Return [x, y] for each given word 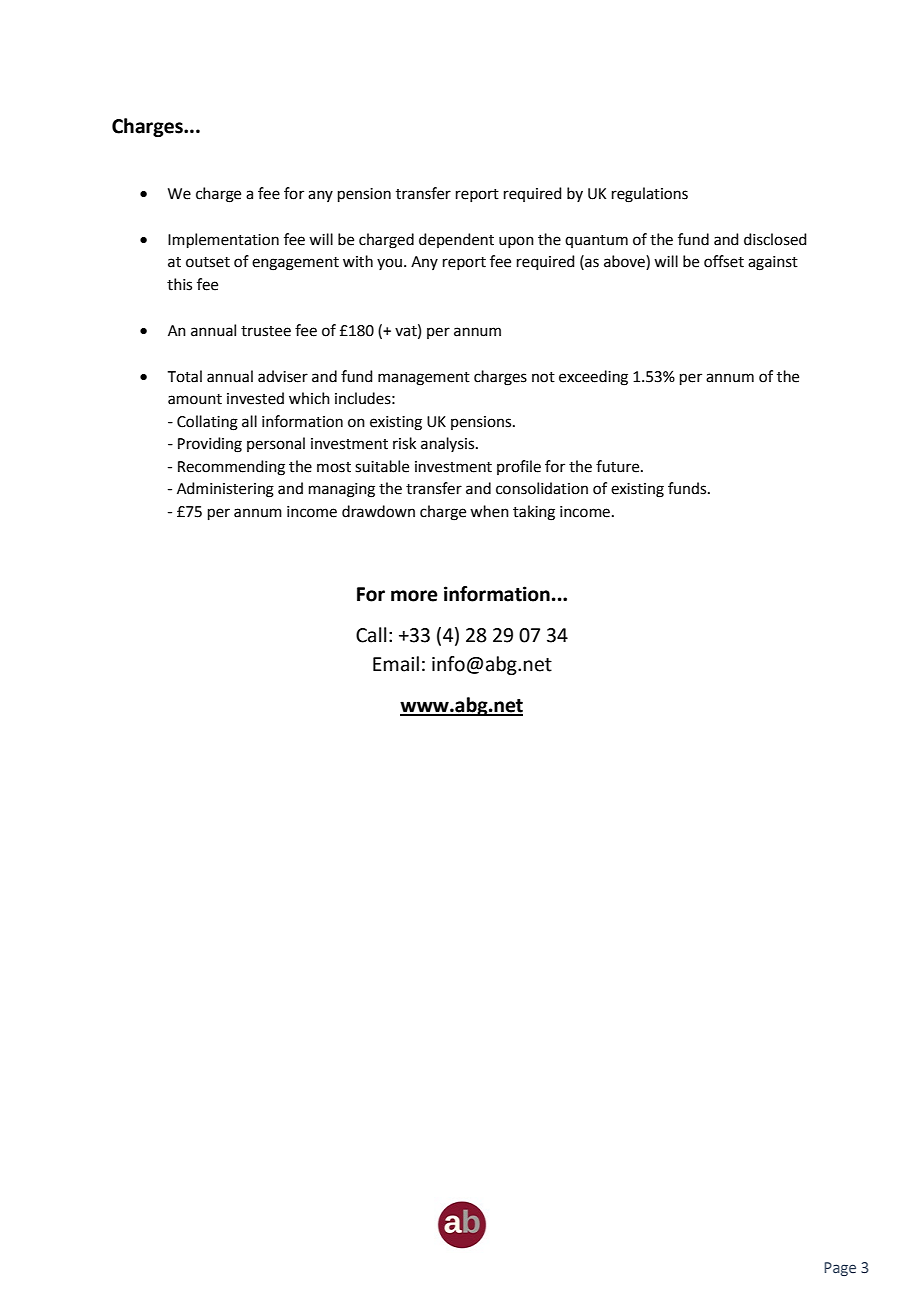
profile [519, 467]
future [619, 466]
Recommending [231, 468]
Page [840, 1269]
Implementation [223, 240]
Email [396, 664]
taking [534, 513]
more [414, 596]
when [489, 511]
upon [516, 242]
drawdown [378, 511]
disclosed [775, 239]
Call [371, 635]
